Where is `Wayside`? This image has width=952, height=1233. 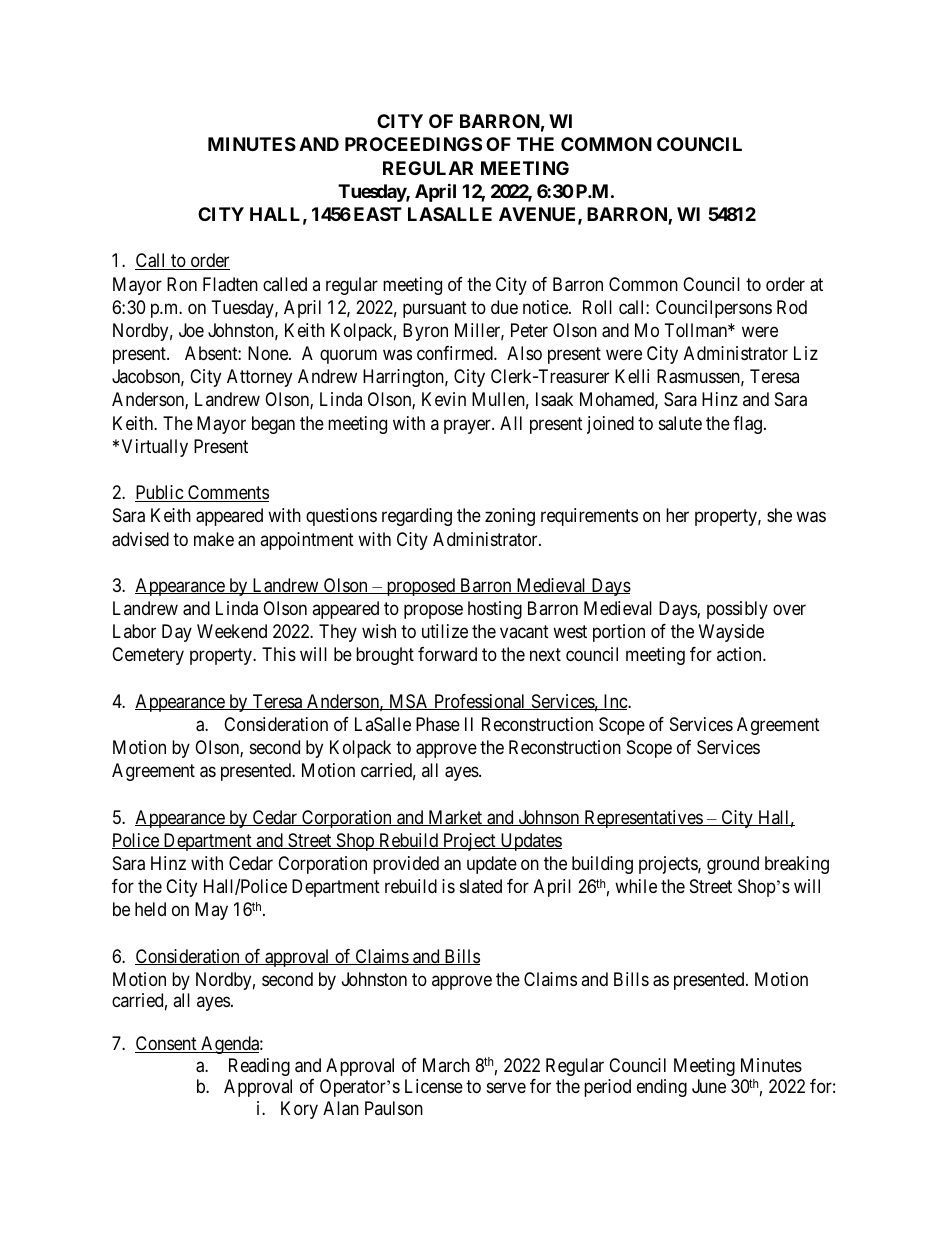
Wayside is located at coordinates (731, 633).
